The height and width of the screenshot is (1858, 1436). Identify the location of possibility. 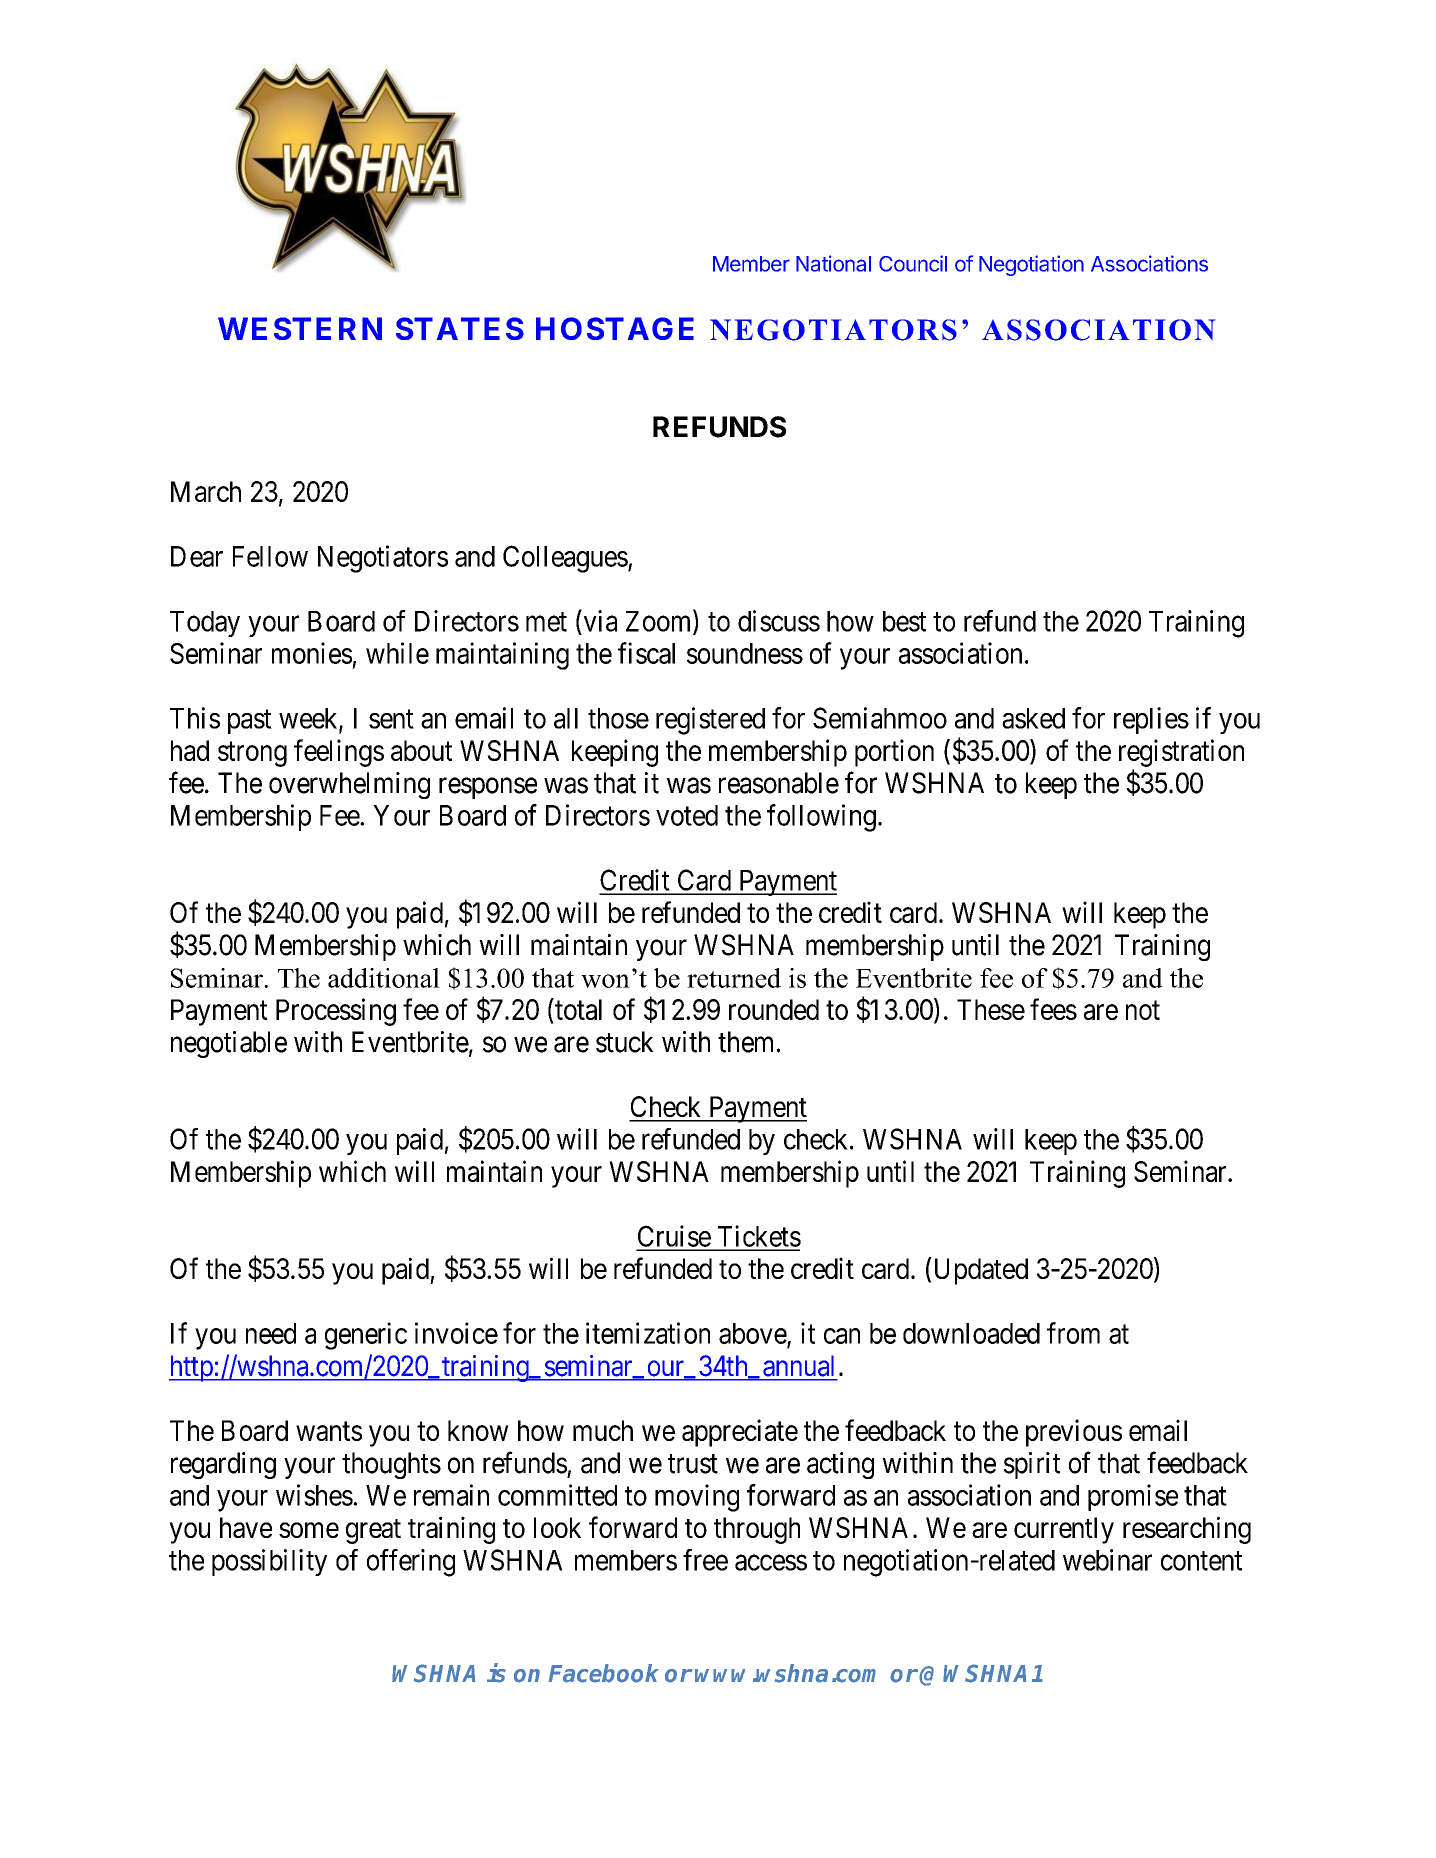
(269, 1562).
